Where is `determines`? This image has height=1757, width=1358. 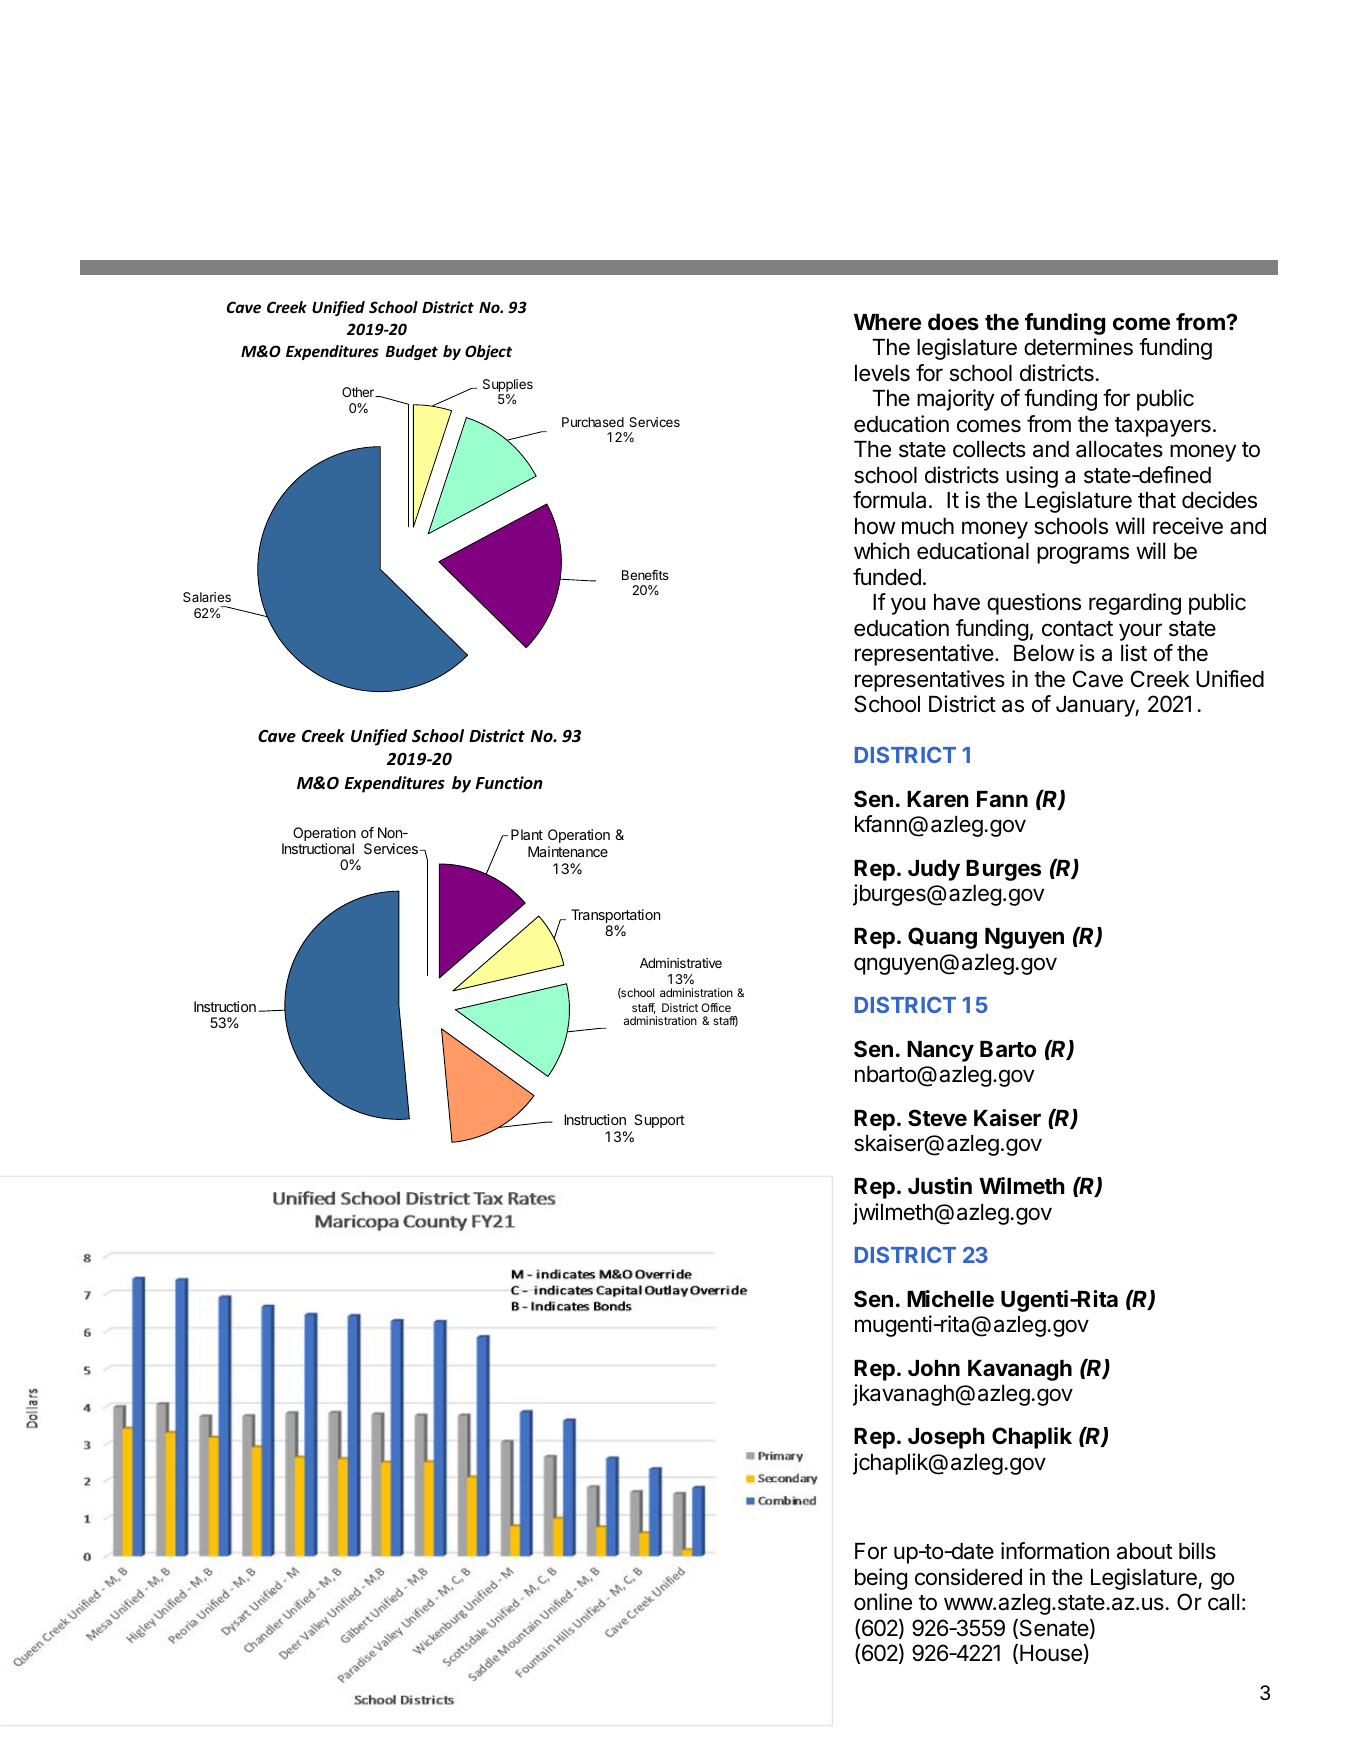 determines is located at coordinates (1078, 347).
